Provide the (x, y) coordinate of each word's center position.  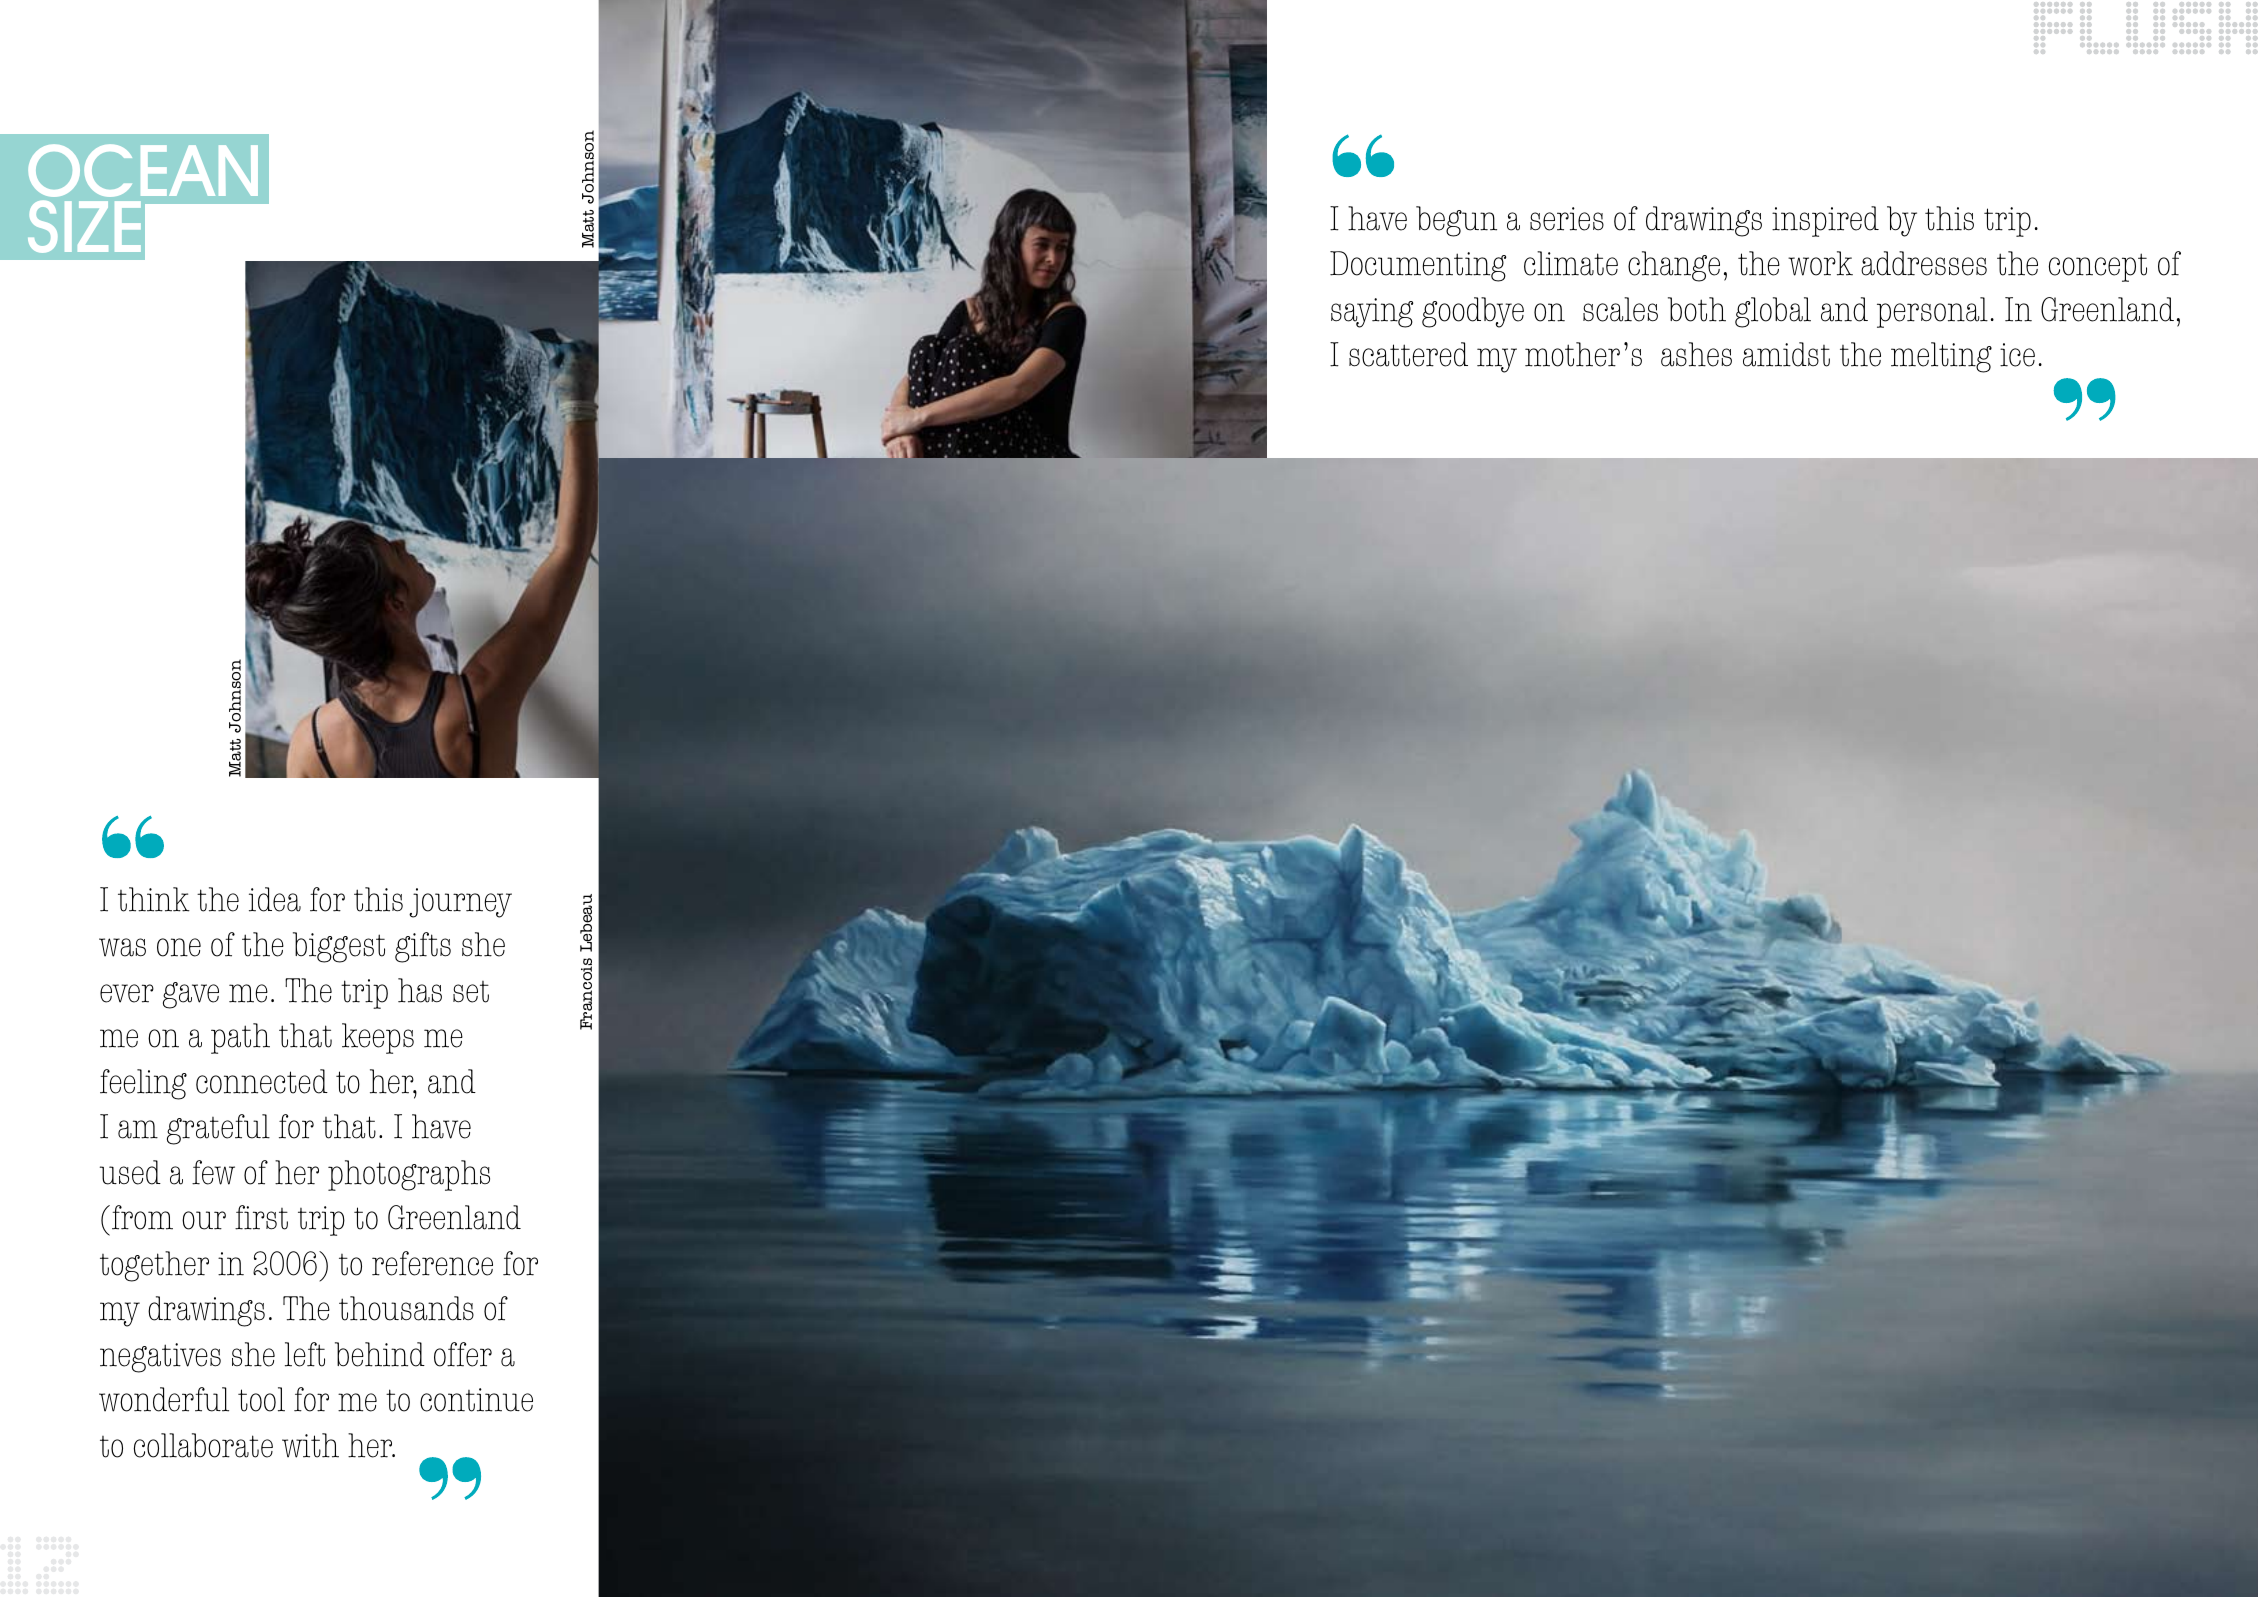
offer (463, 1354)
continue (476, 1400)
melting (1941, 357)
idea (275, 899)
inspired (1825, 221)
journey (460, 903)
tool (261, 1399)
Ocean (143, 170)
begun (1456, 221)
